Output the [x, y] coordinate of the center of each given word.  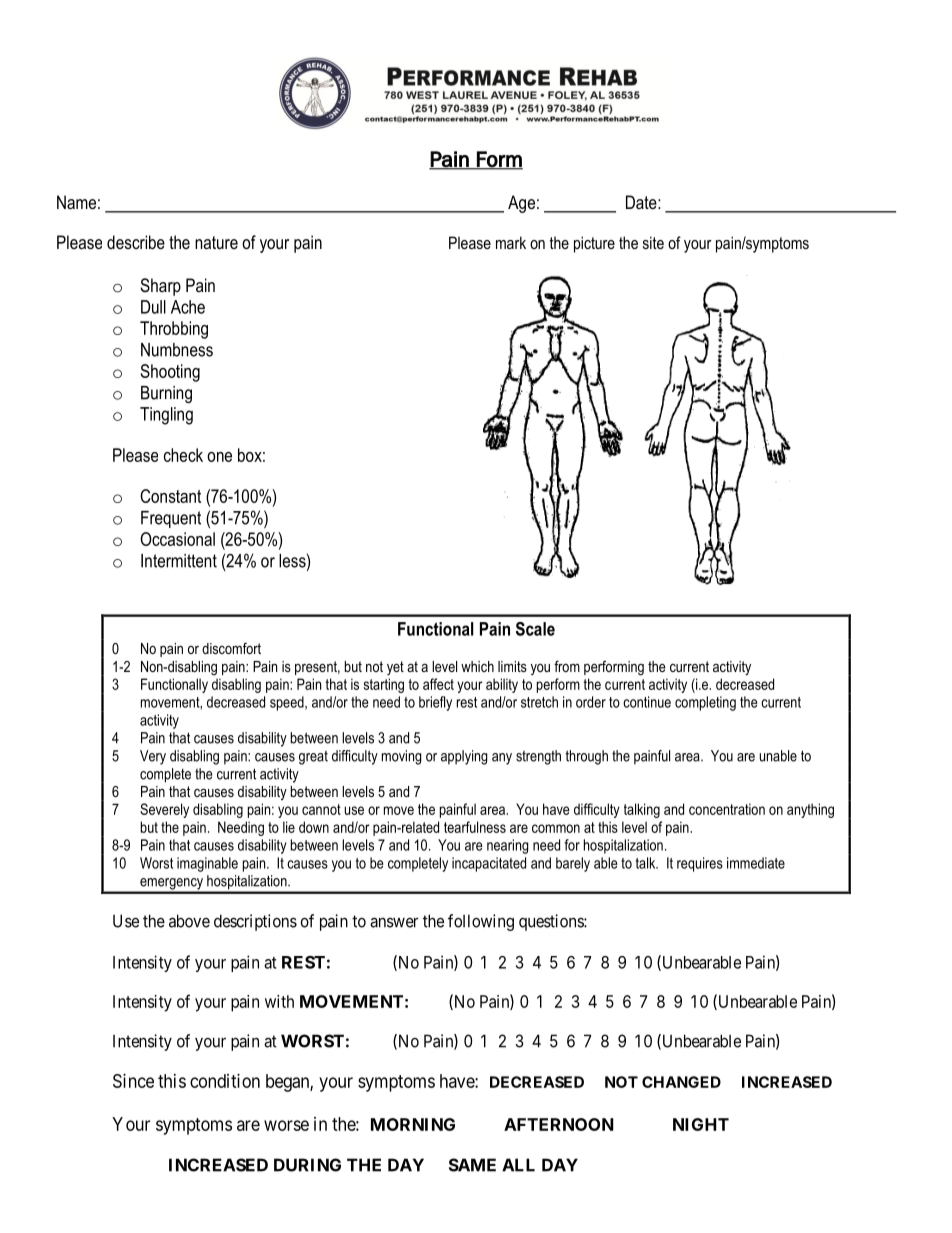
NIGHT [701, 1124]
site [653, 242]
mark [511, 242]
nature [216, 242]
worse [286, 1125]
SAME [472, 1165]
